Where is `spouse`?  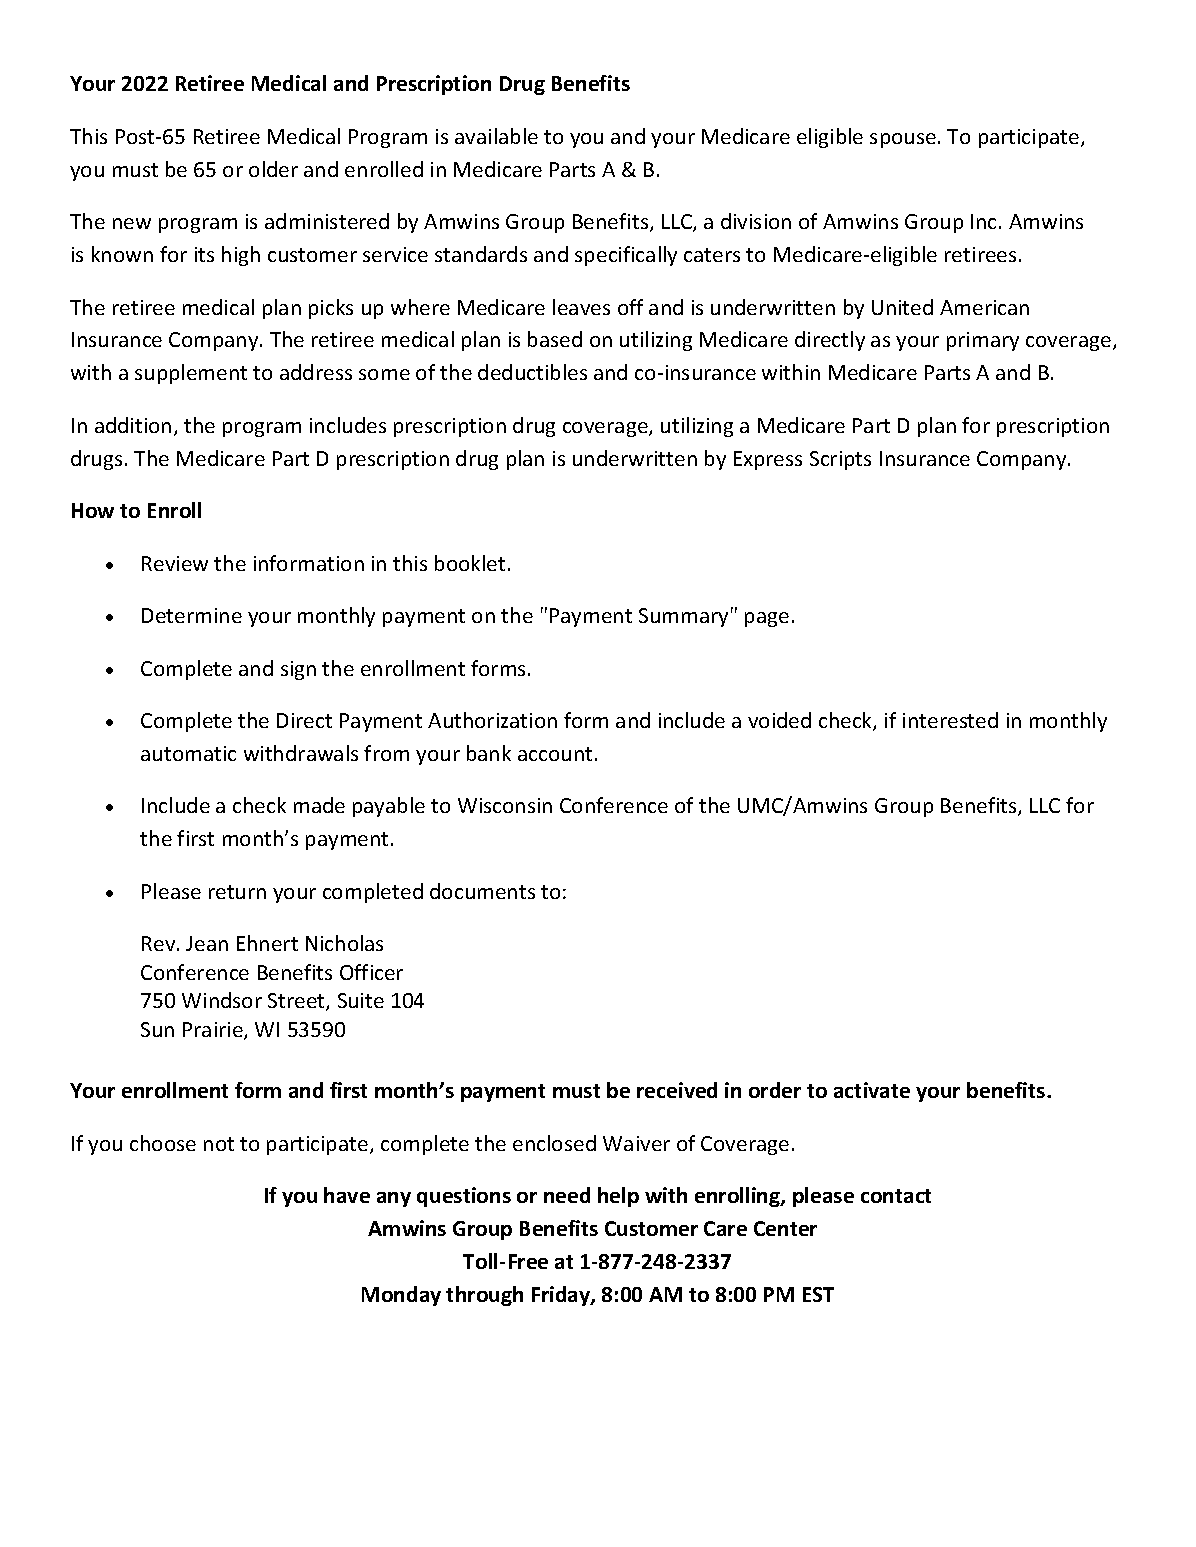
spouse is located at coordinates (903, 140).
